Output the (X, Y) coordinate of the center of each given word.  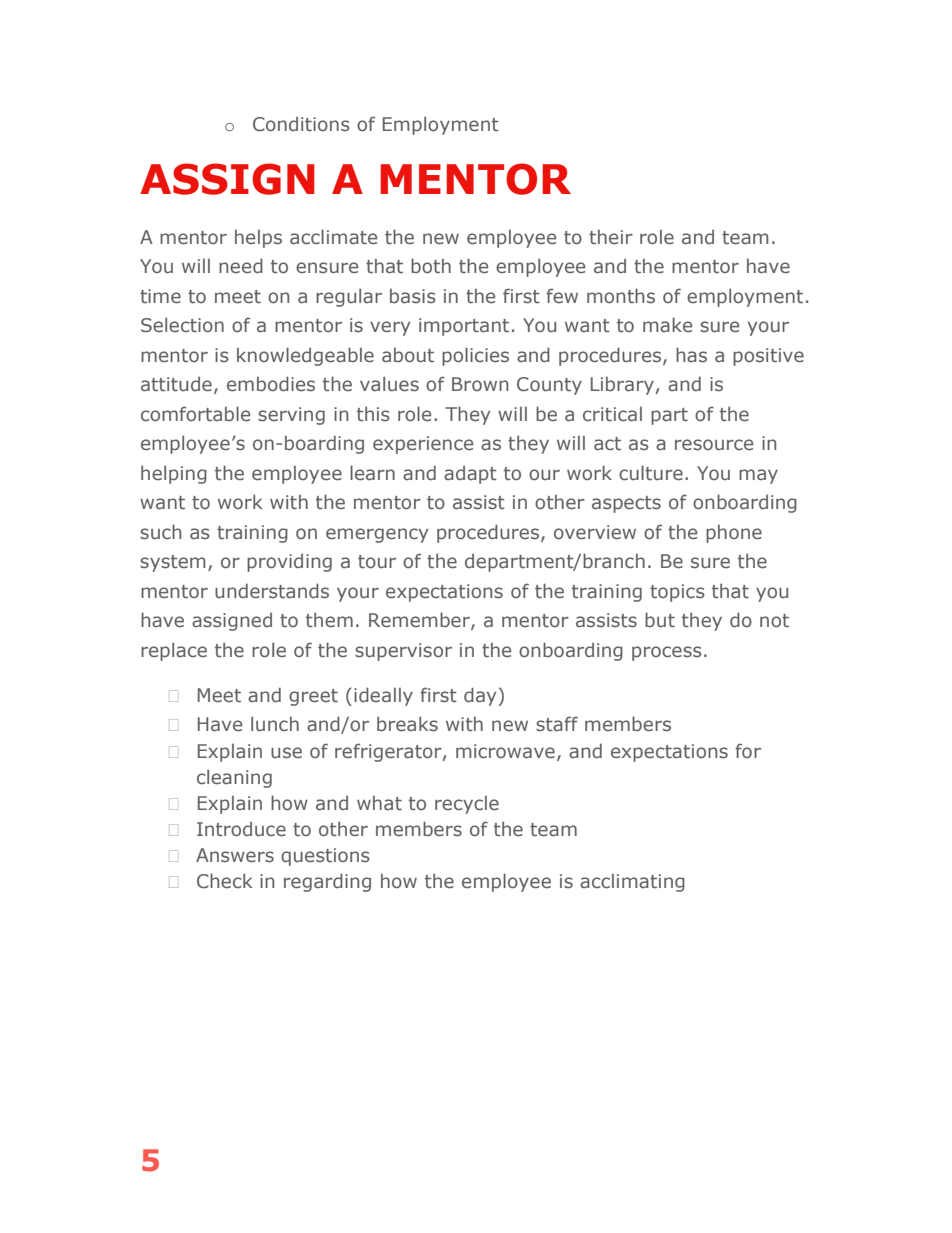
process (667, 653)
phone (734, 534)
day (481, 696)
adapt (470, 475)
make (667, 325)
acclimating (632, 883)
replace (174, 651)
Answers (235, 855)
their (611, 237)
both (431, 265)
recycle (467, 805)
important (464, 327)
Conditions (301, 124)
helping (174, 474)
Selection (182, 325)
